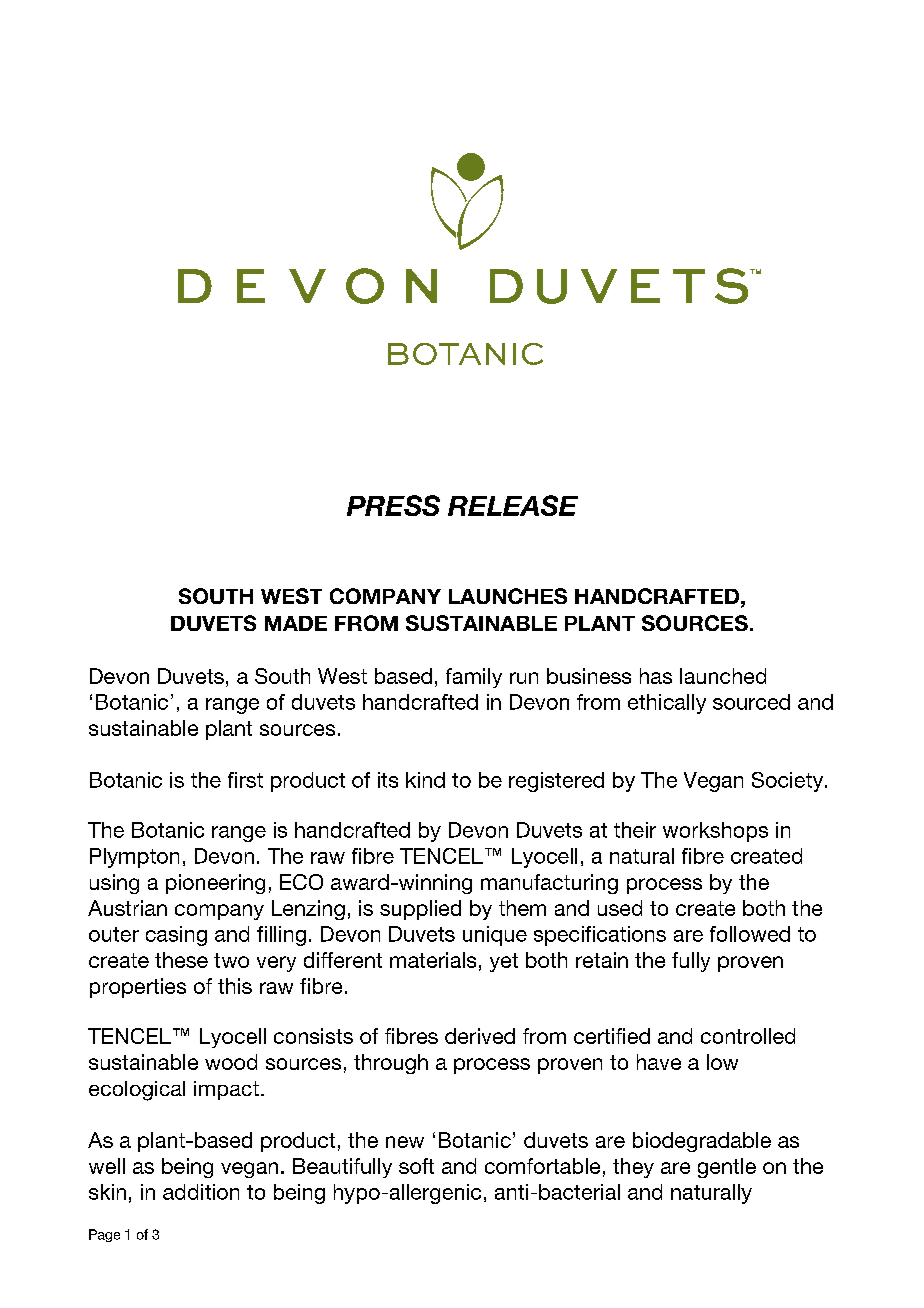 This screenshot has height=1308, width=924. I want to click on wood, so click(231, 1062).
